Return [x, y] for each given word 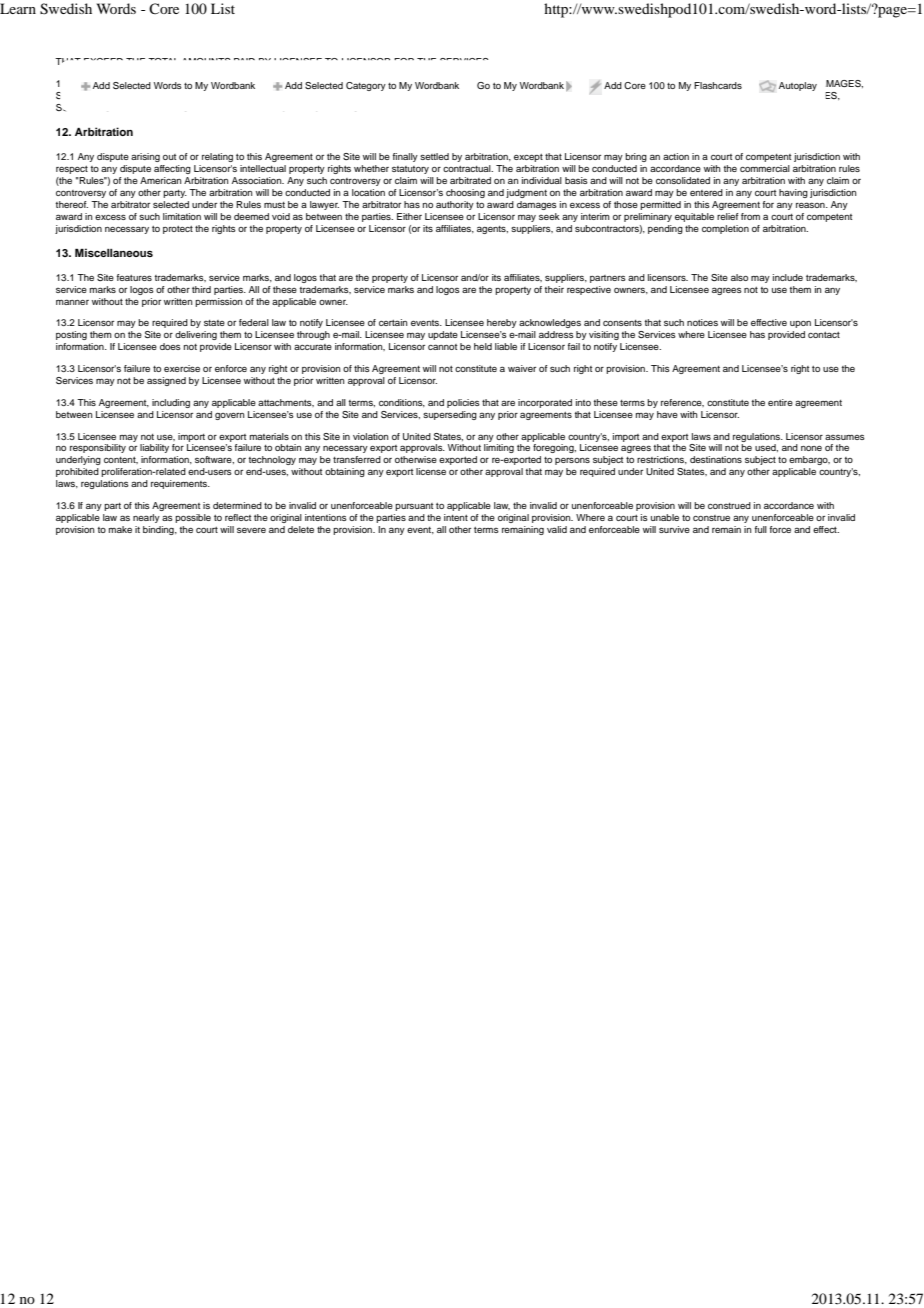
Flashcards [718, 85]
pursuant [414, 507]
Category [366, 86]
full [761, 529]
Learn [18, 8]
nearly [146, 518]
